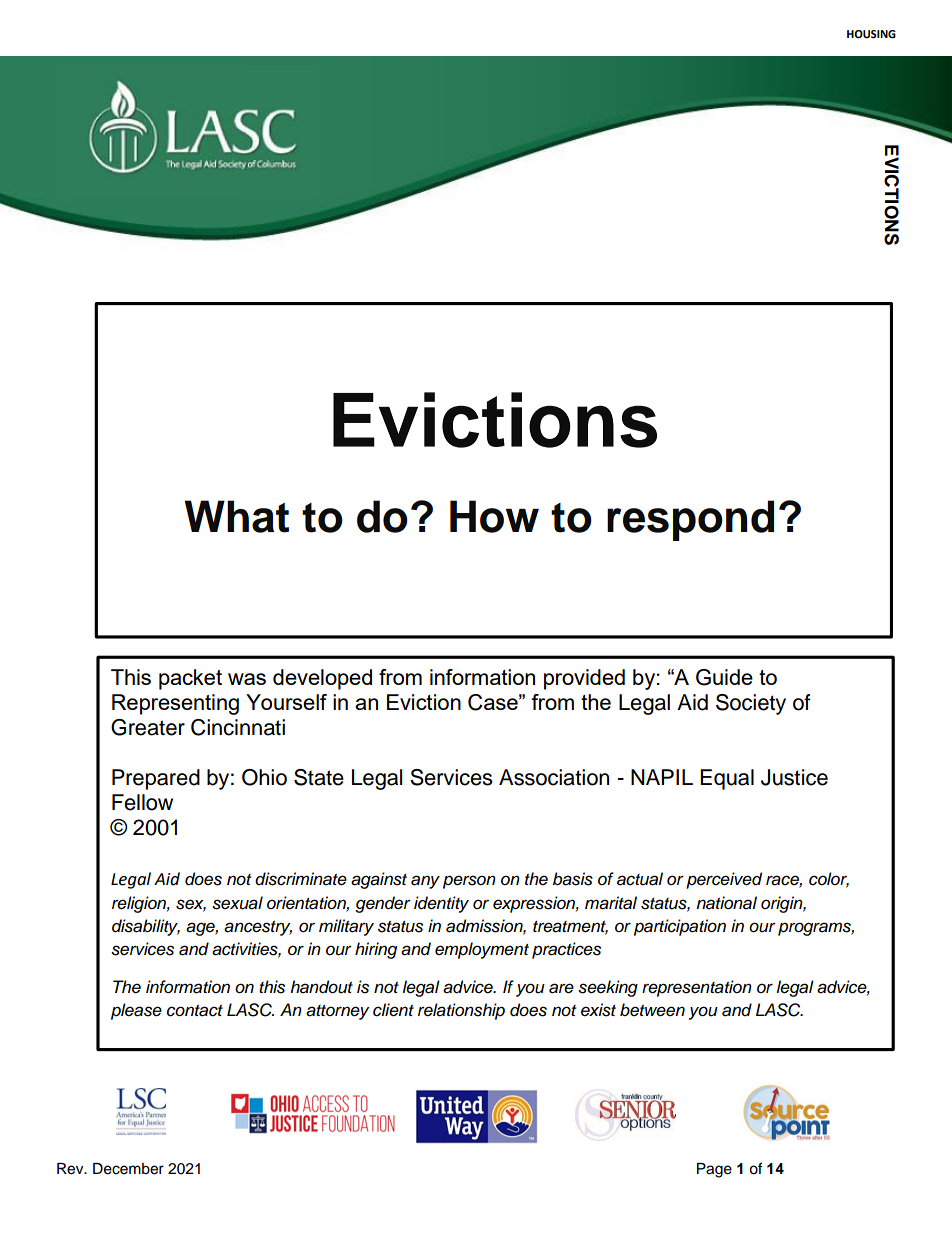 The image size is (952, 1233). What do you see at coordinates (236, 516) in the screenshot?
I see `What` at bounding box center [236, 516].
